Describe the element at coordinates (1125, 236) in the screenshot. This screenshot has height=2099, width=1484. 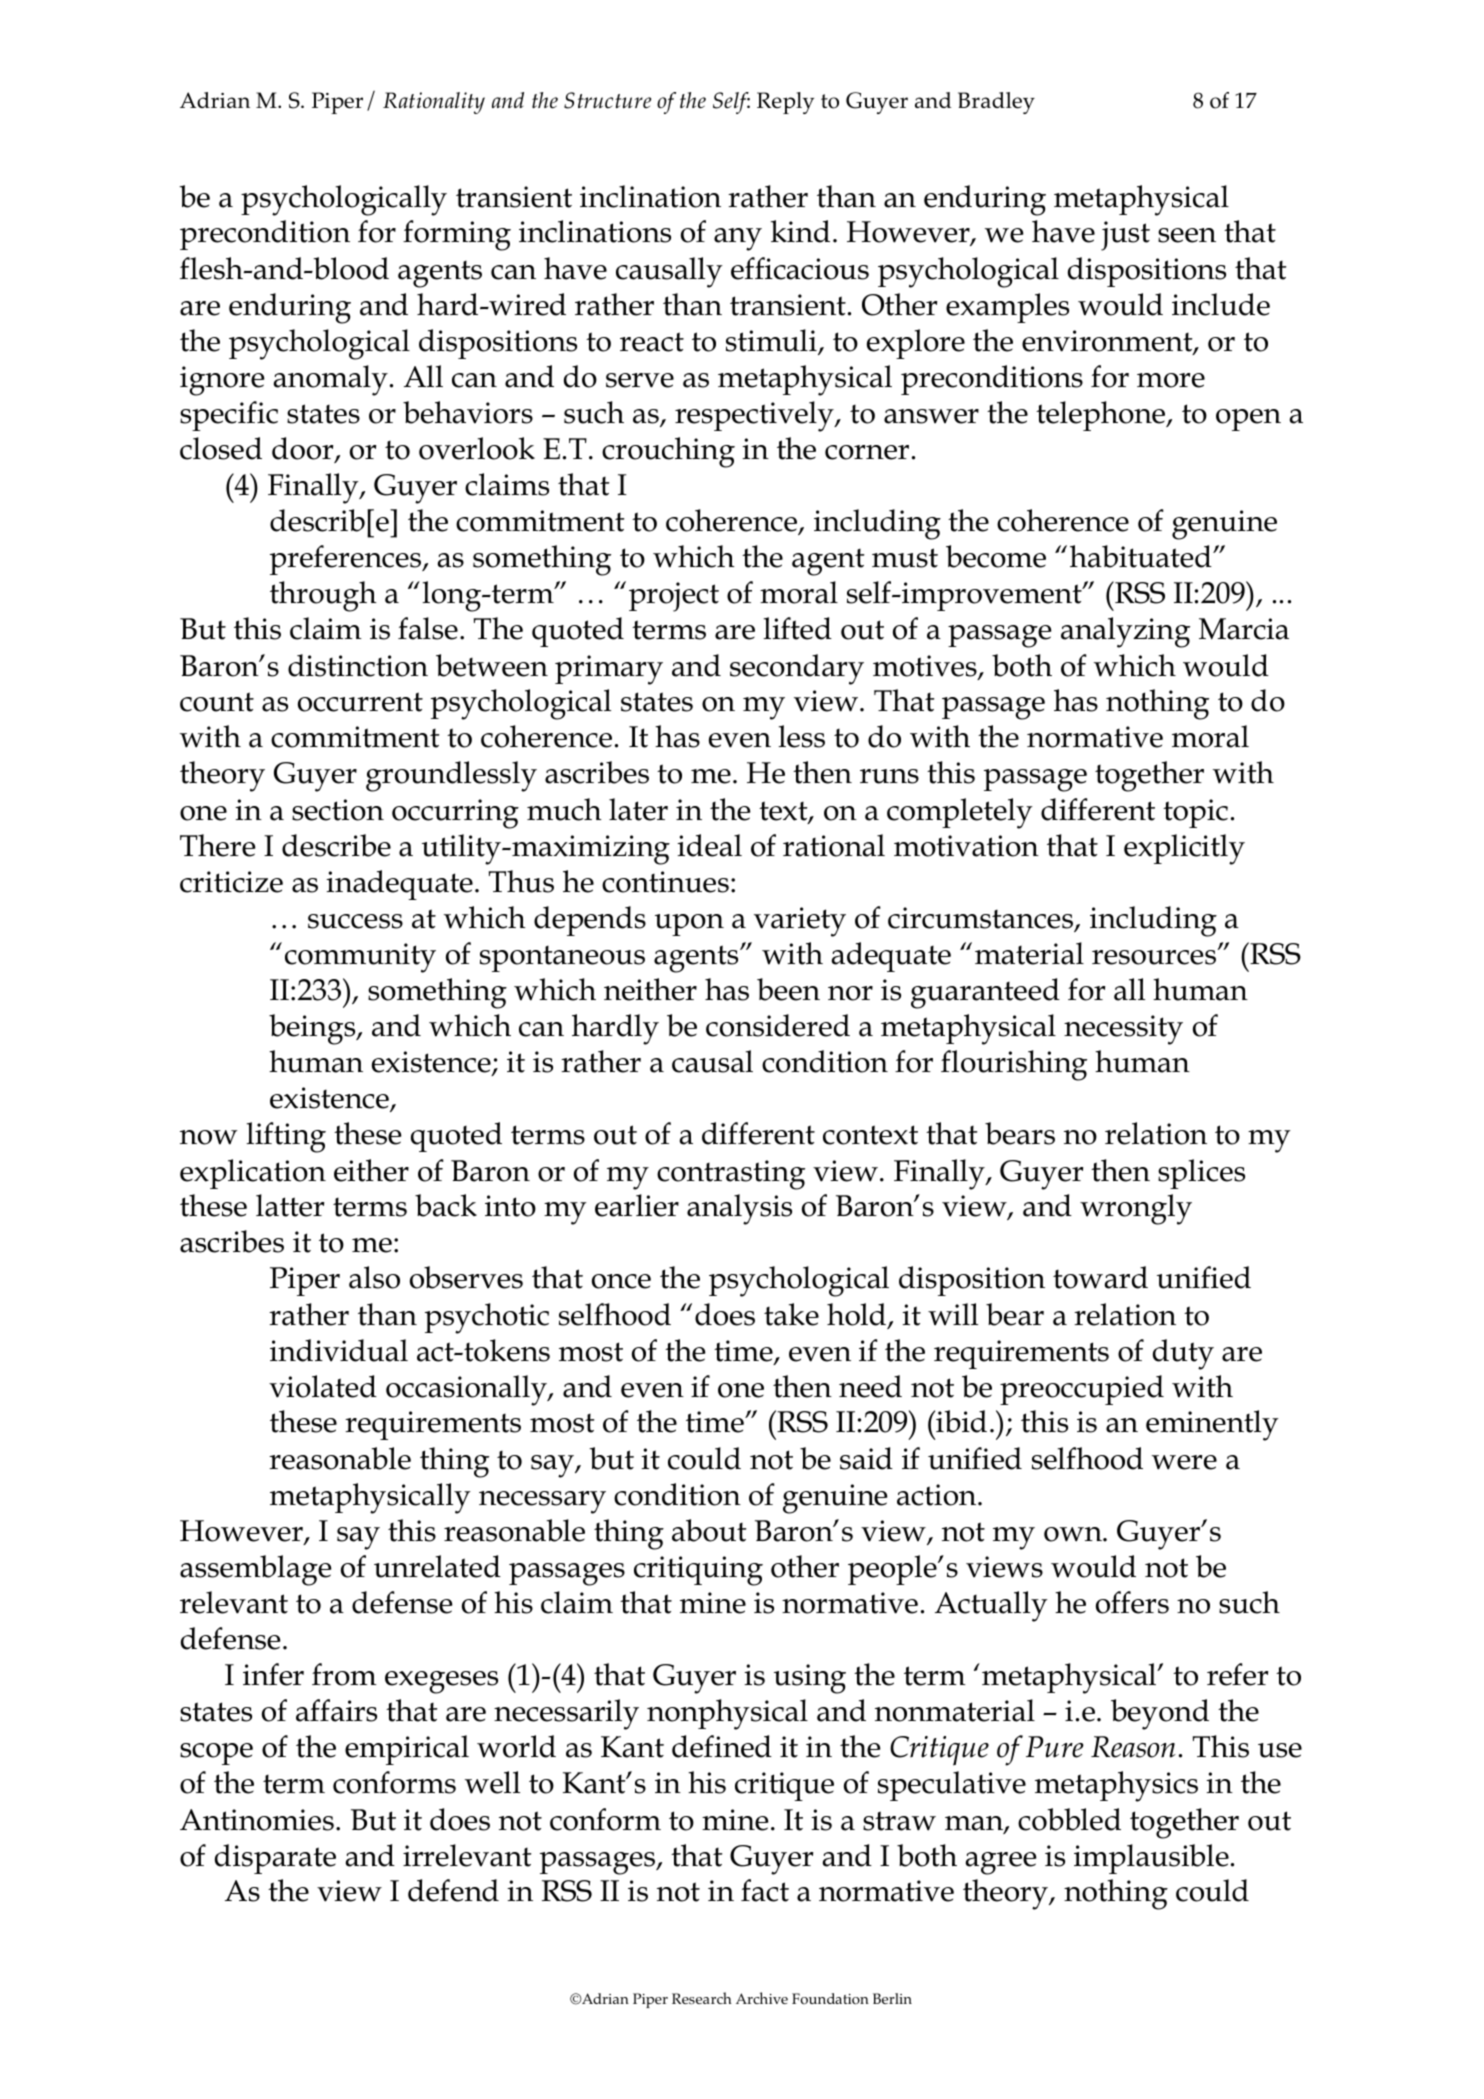
I see `just` at that location.
